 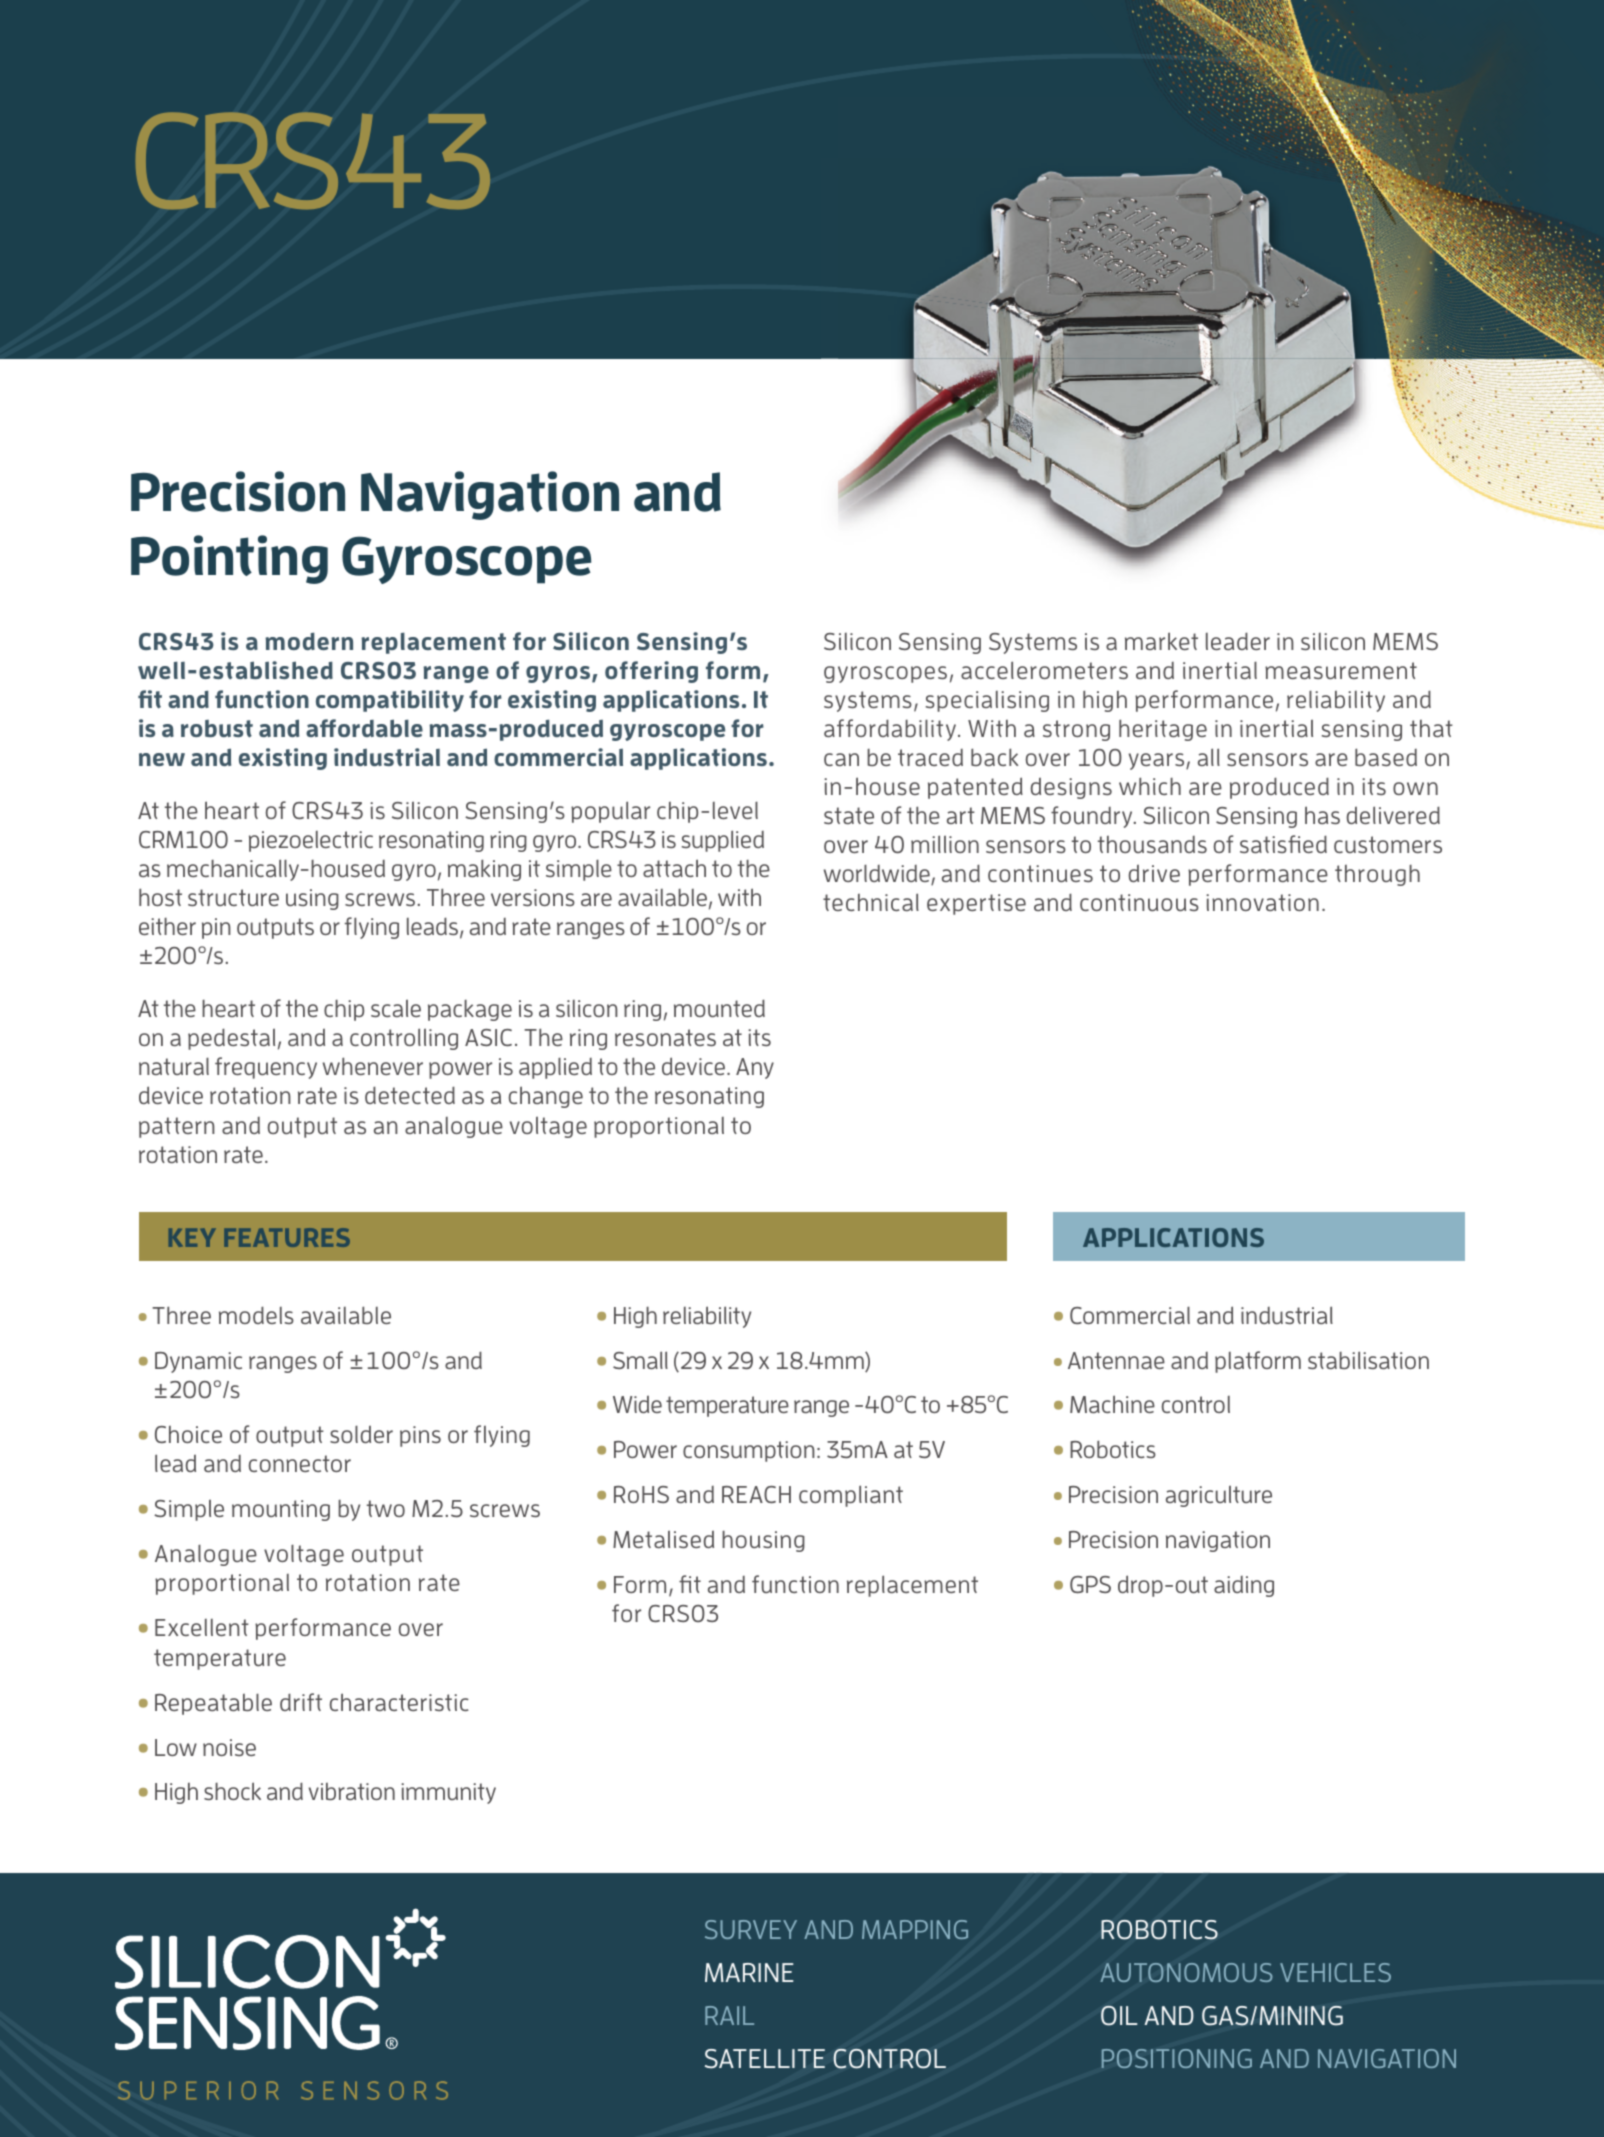 I want to click on measurement, so click(x=1341, y=670).
